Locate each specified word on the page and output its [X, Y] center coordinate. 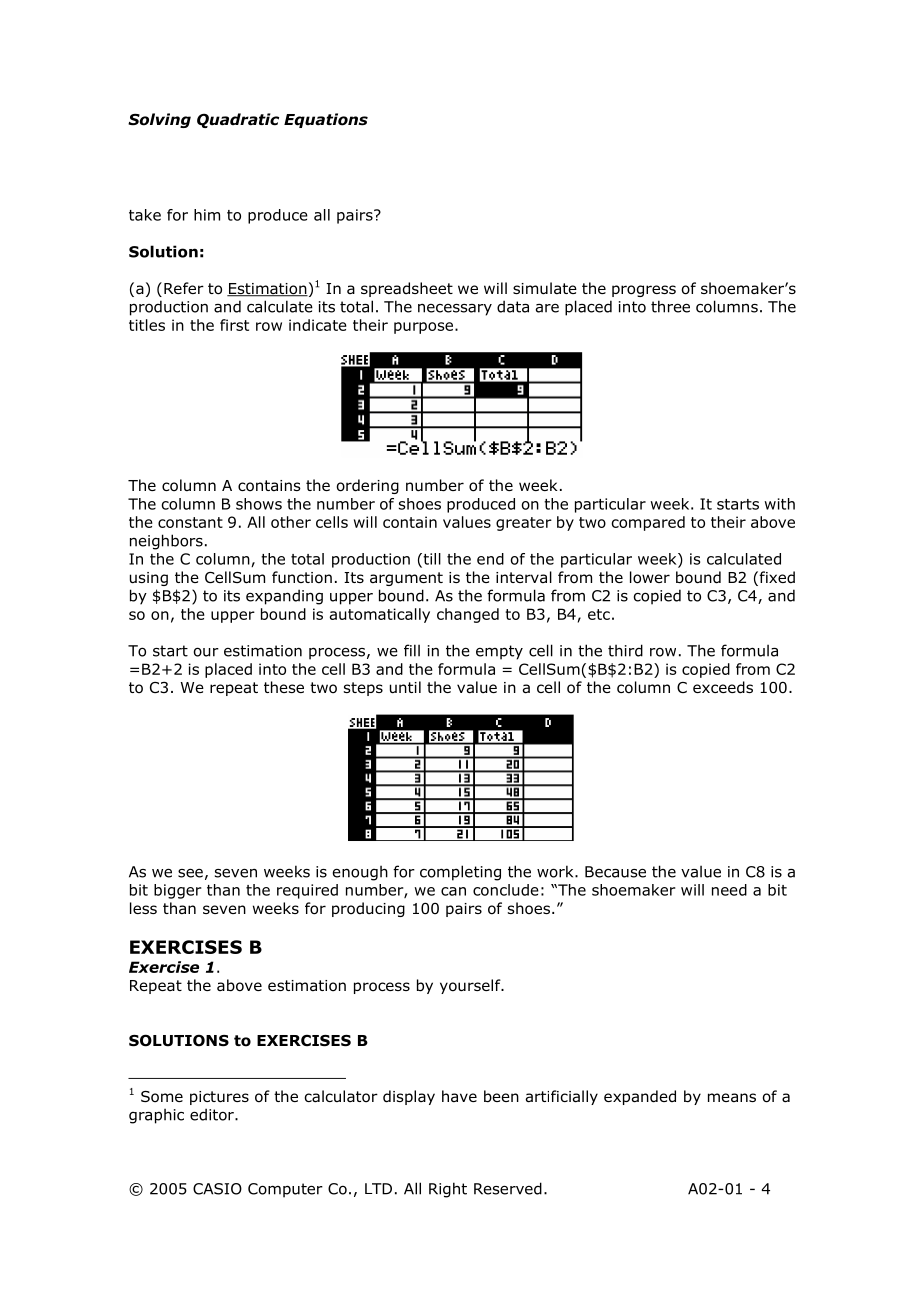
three [670, 306]
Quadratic [238, 120]
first [234, 325]
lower [650, 577]
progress [644, 291]
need [729, 890]
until [405, 687]
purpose [425, 328]
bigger [178, 891]
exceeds [723, 687]
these [284, 687]
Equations [326, 120]
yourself [471, 986]
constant [190, 522]
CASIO [217, 1189]
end [490, 559]
